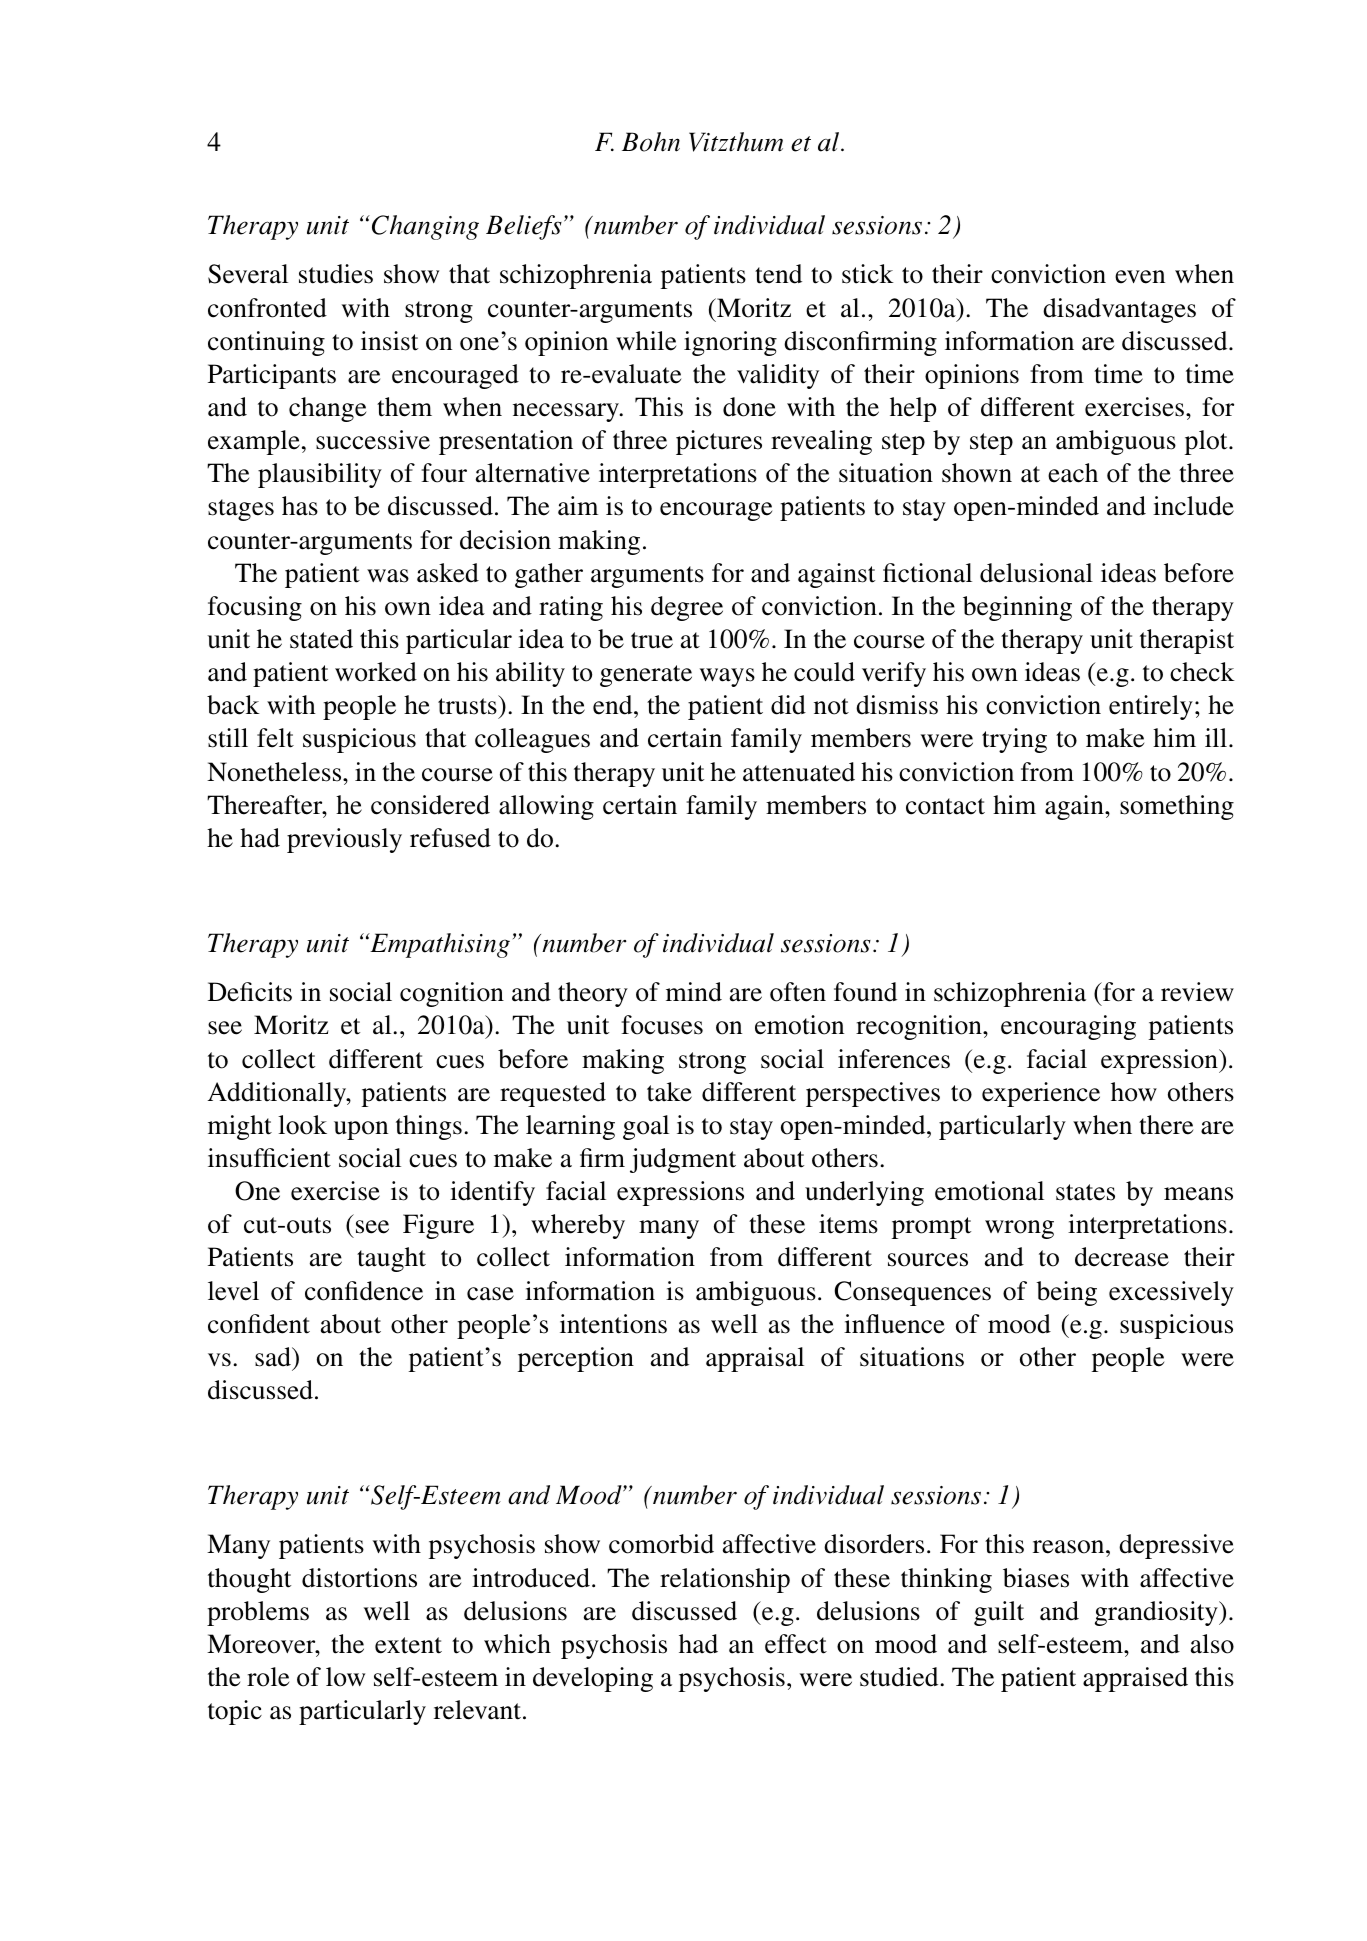 The width and height of the page is (1367, 1941). What do you see at coordinates (798, 992) in the page?
I see `often` at bounding box center [798, 992].
